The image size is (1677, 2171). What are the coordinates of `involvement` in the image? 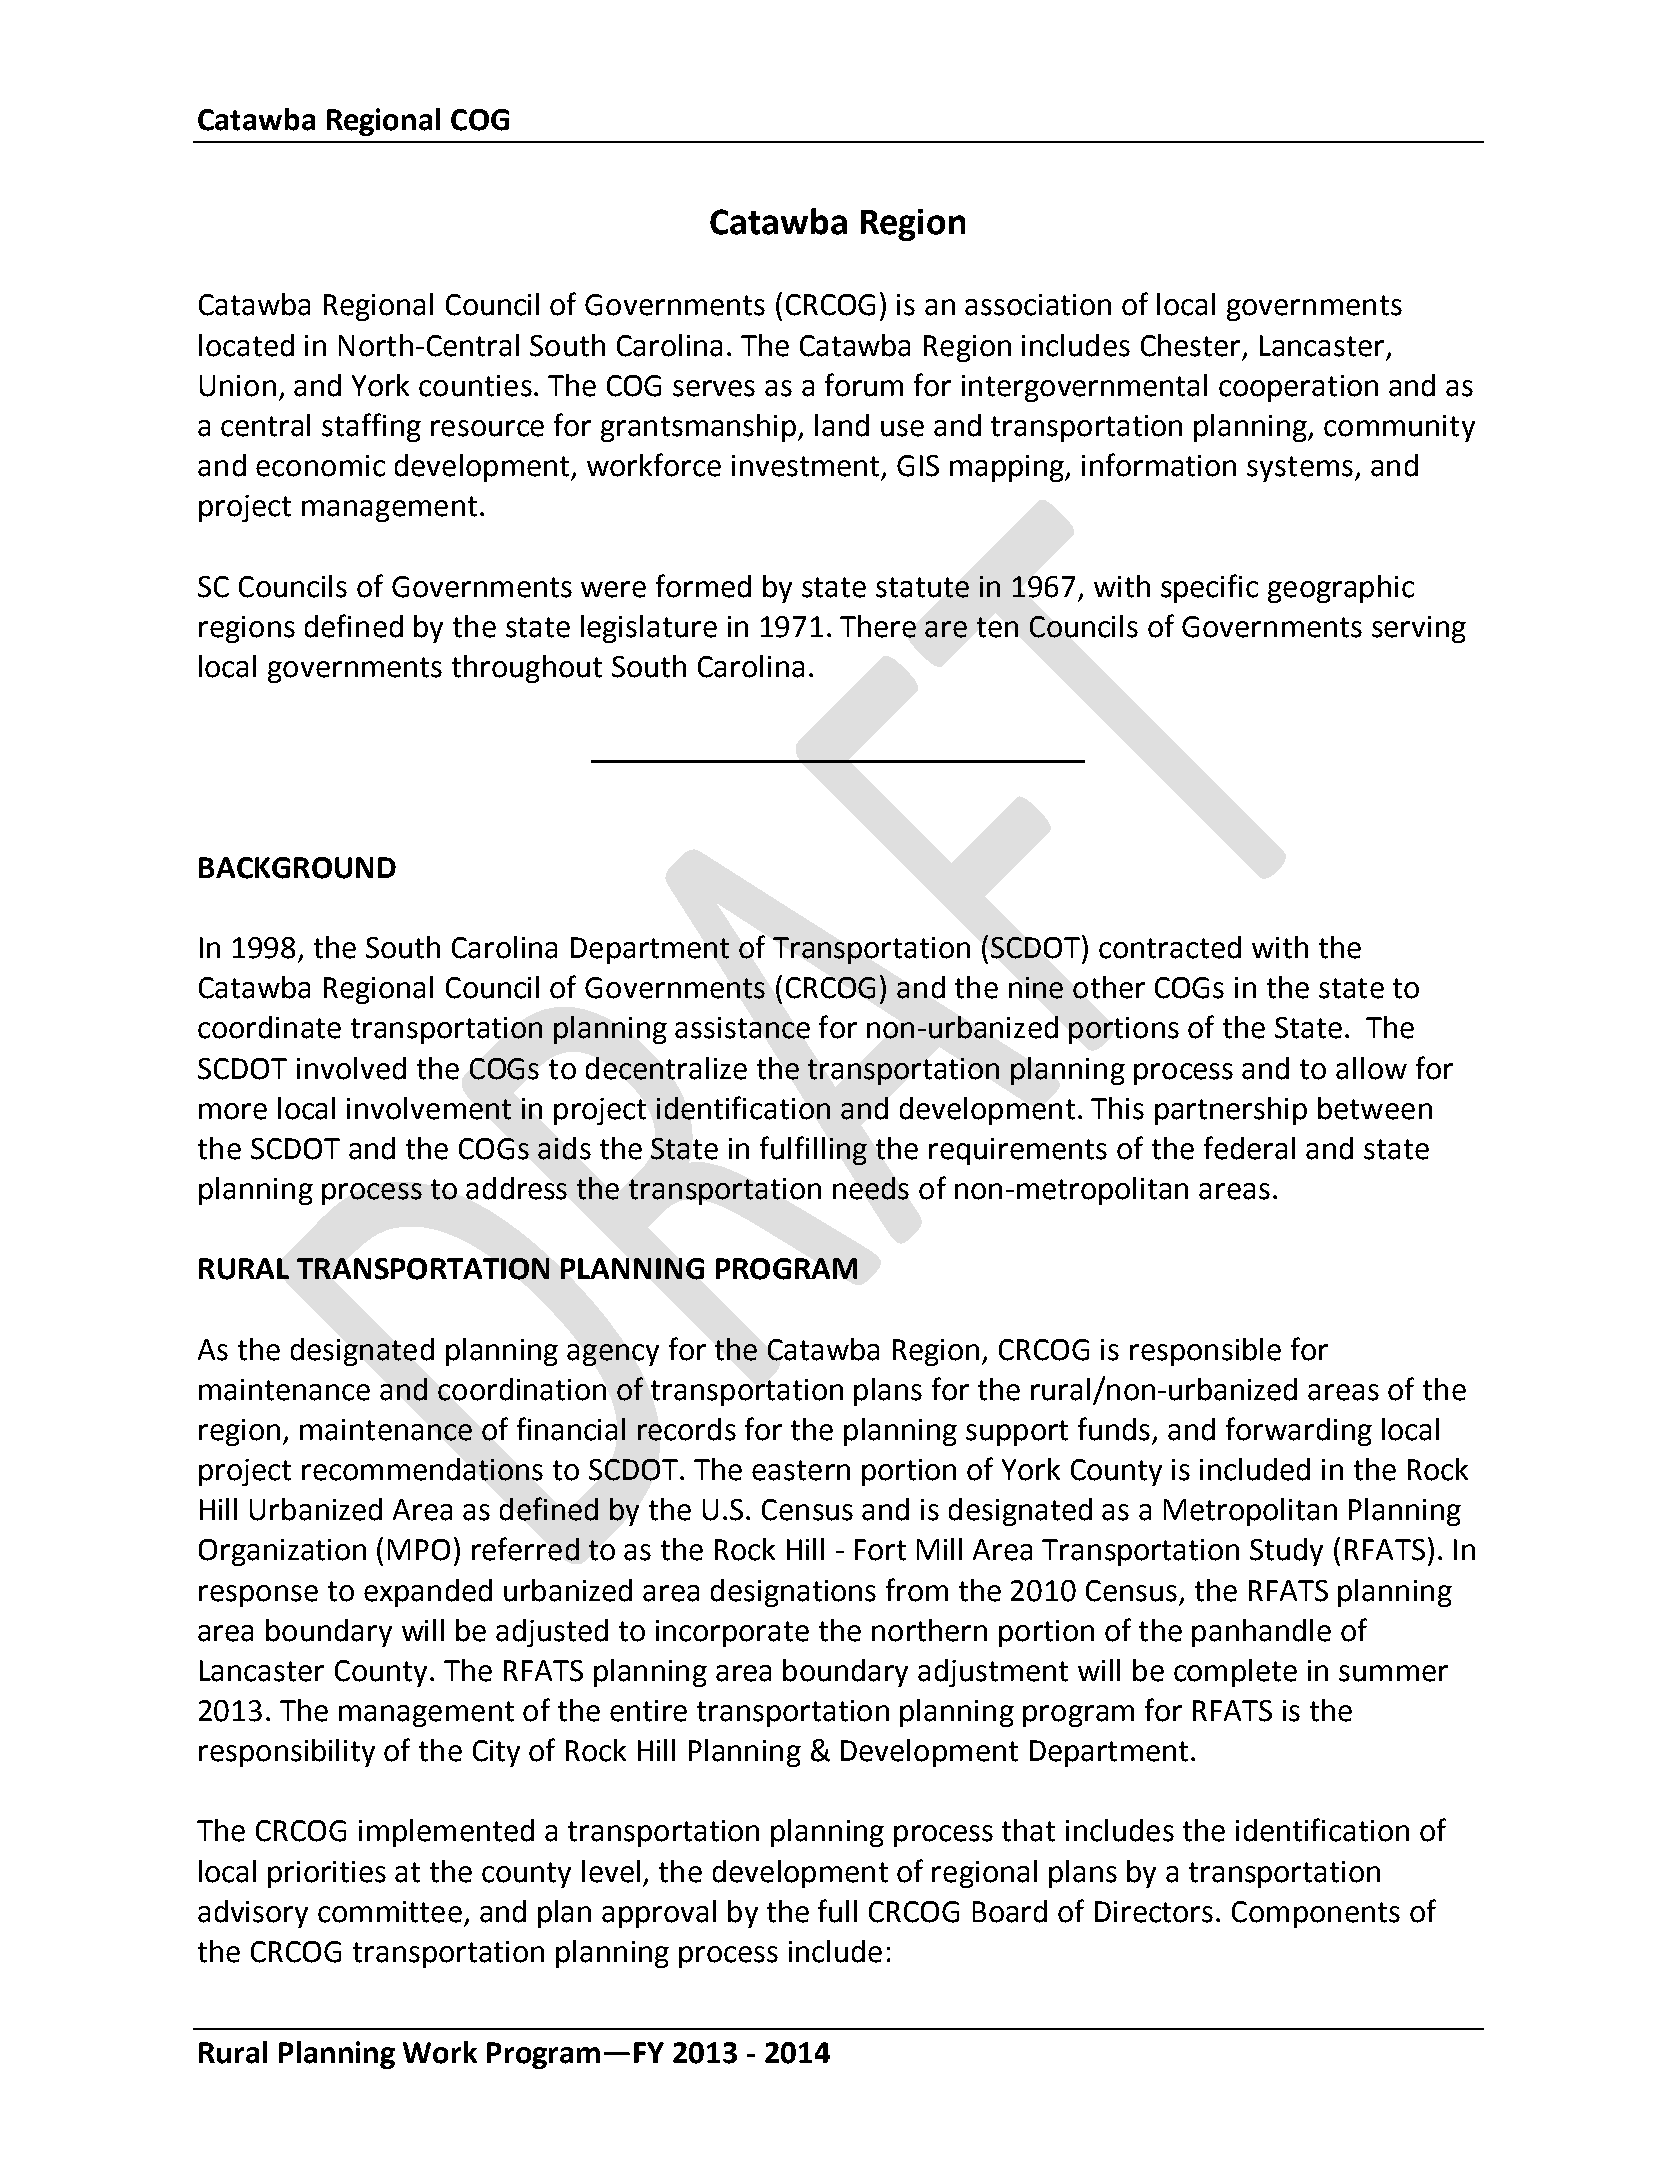 It's located at (429, 1108).
